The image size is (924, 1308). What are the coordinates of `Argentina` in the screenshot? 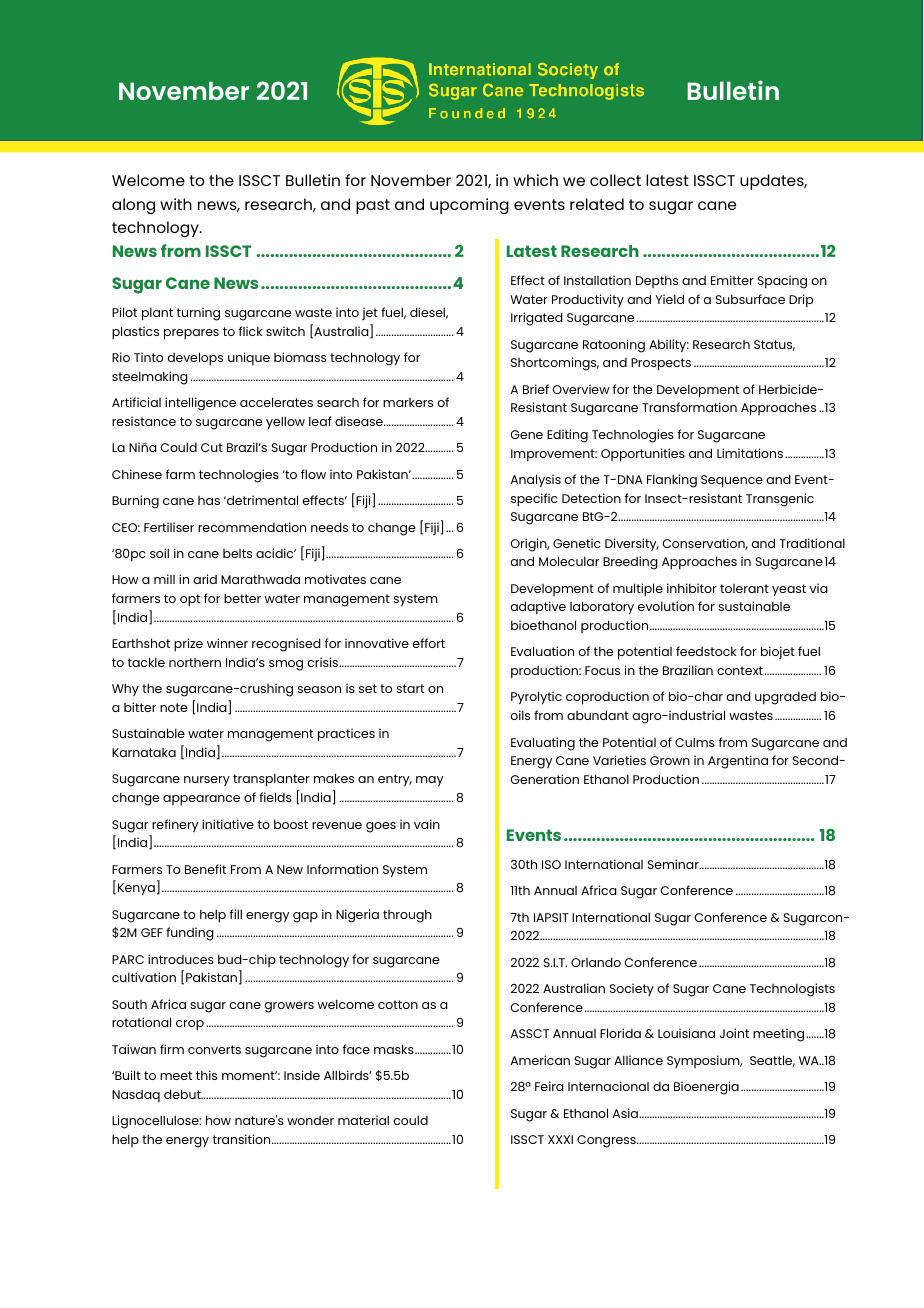 It's located at (738, 762).
